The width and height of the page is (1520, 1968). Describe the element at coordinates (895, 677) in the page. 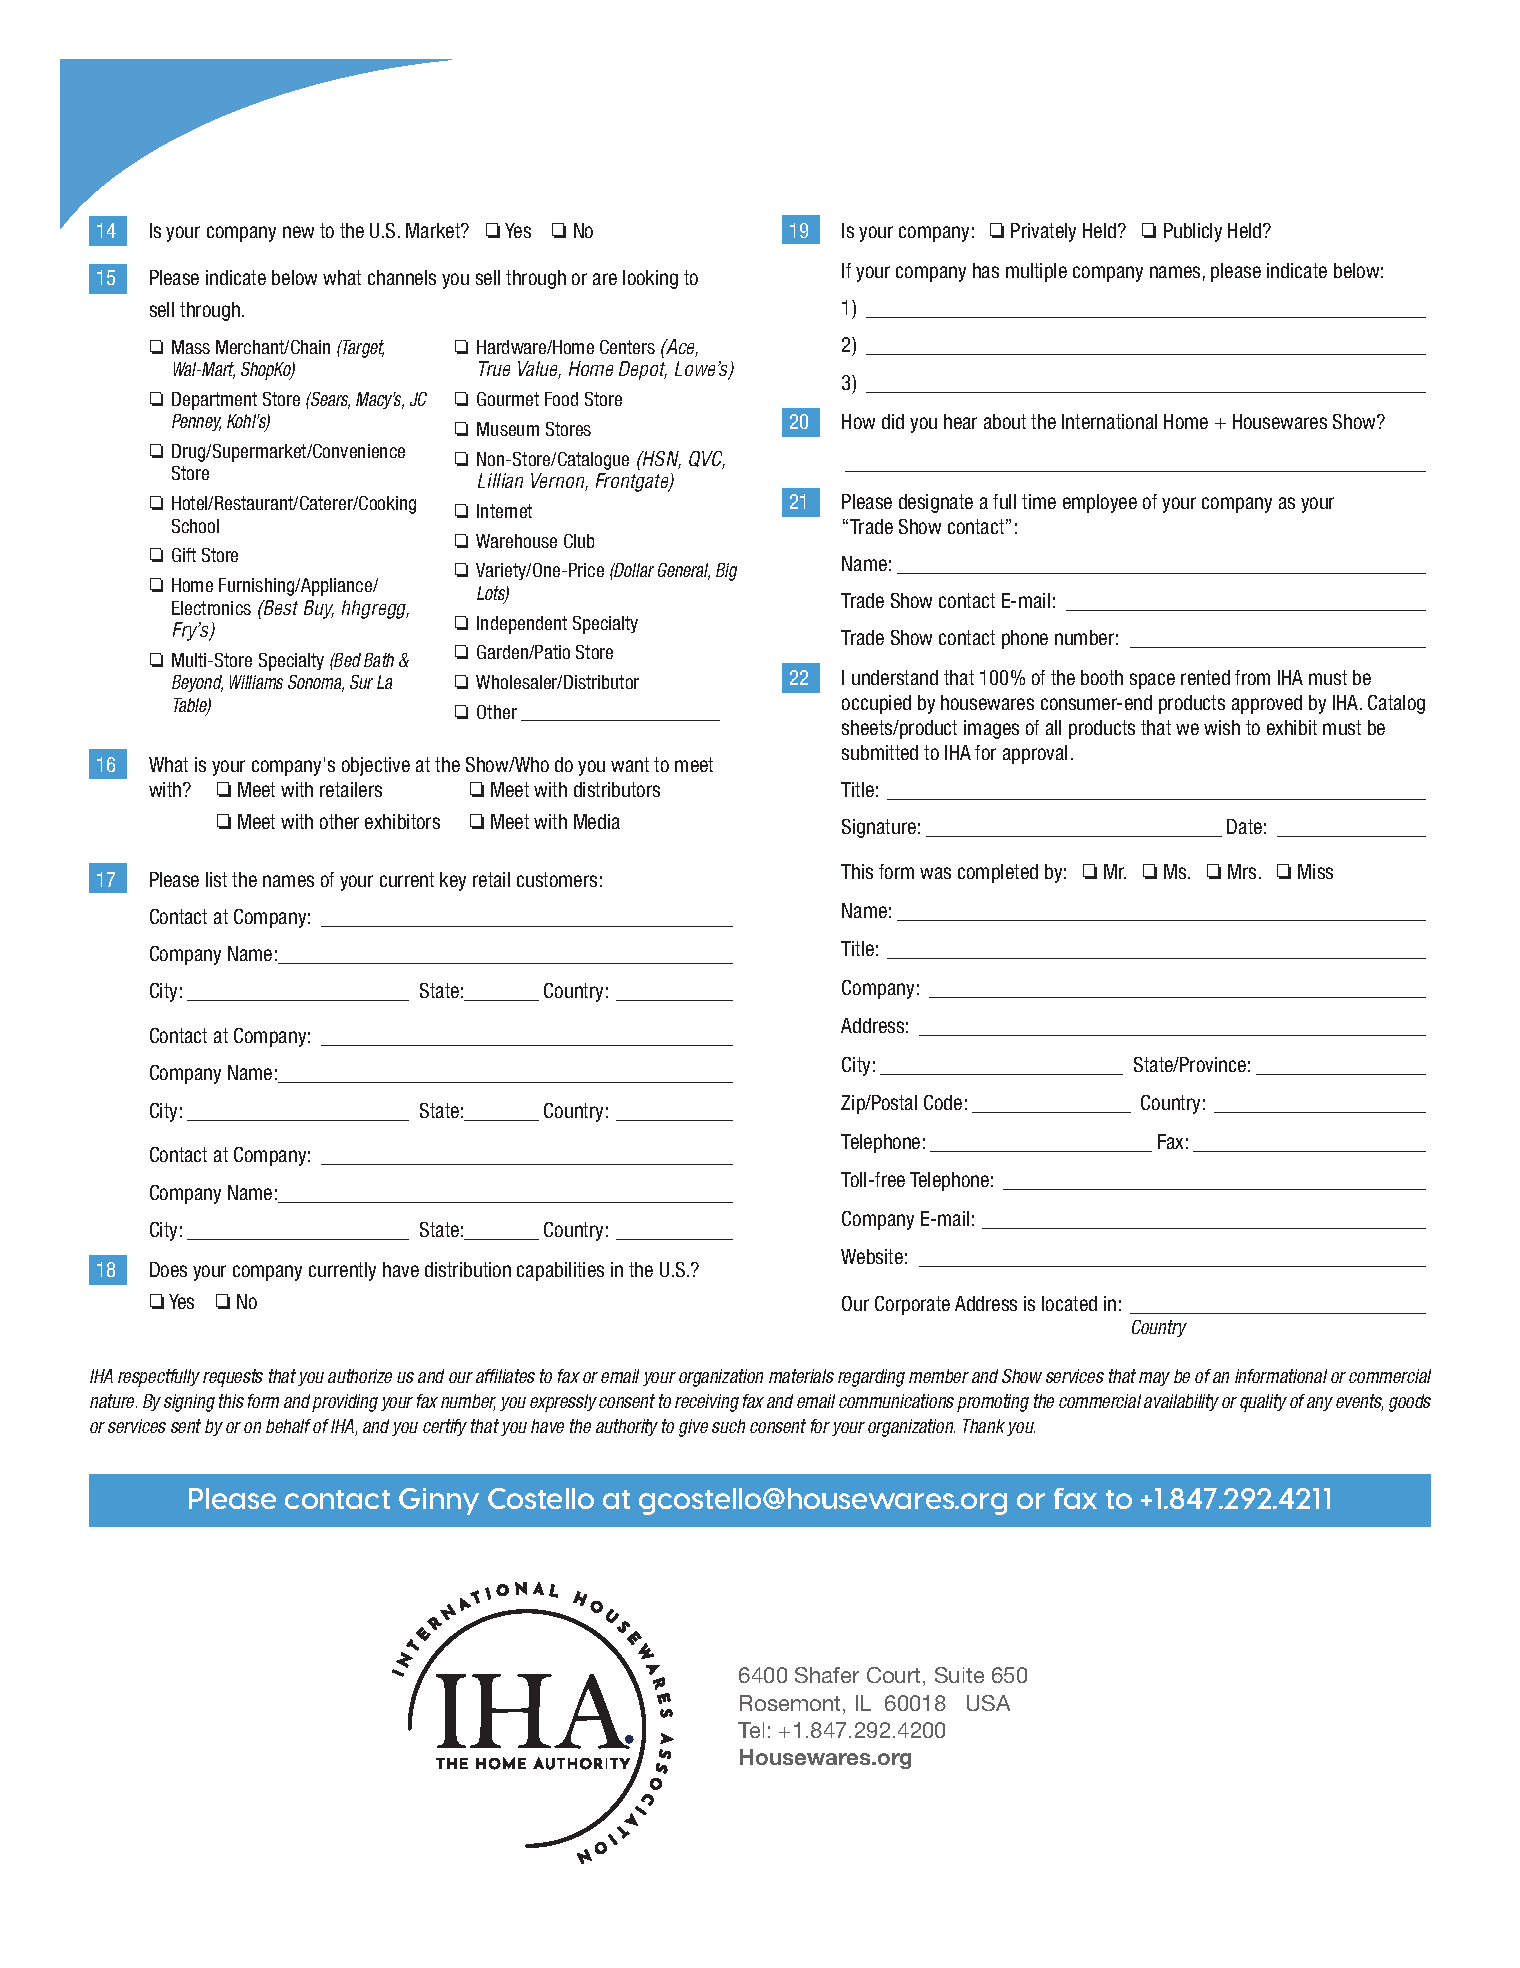

I see `understand` at that location.
